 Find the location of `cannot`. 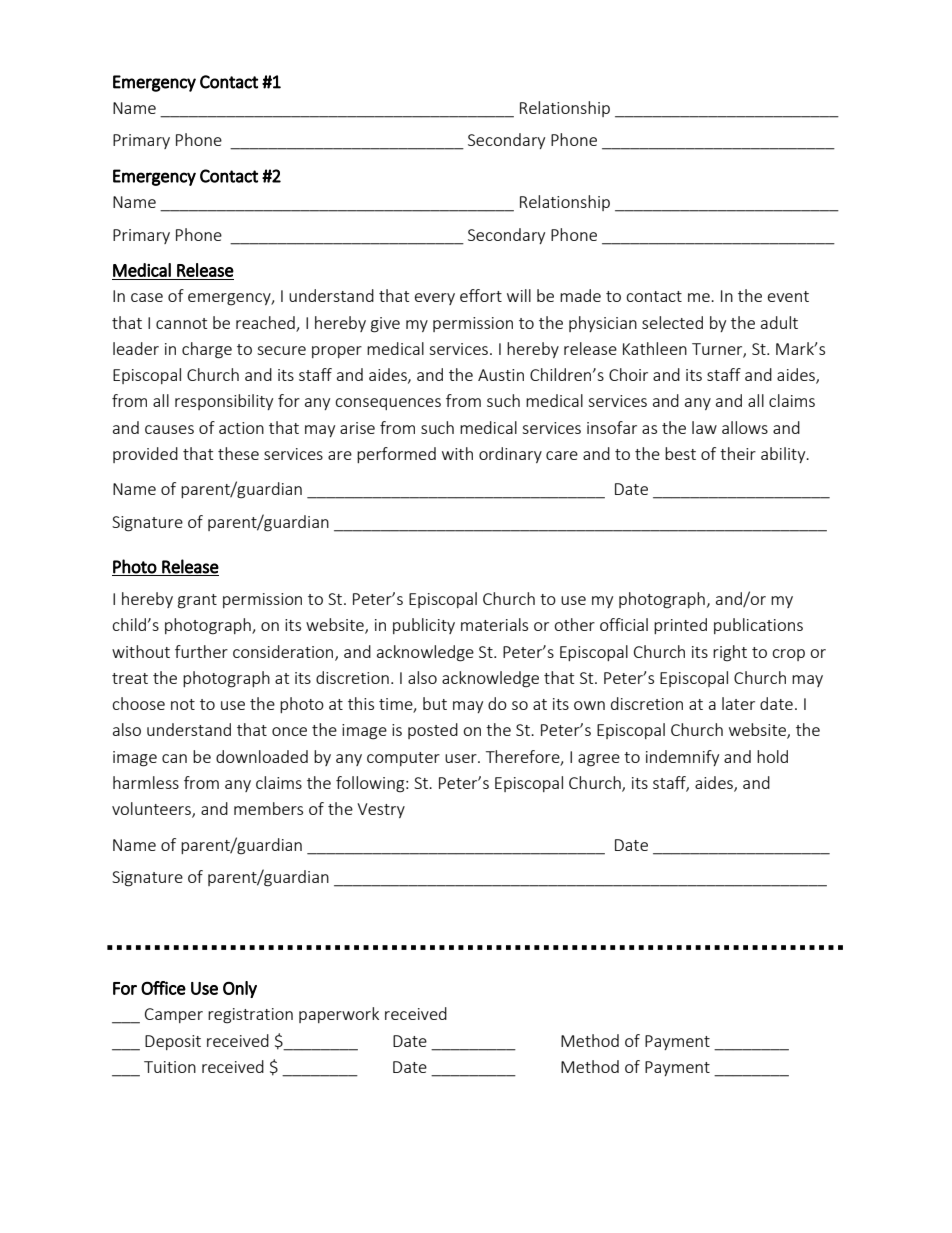

cannot is located at coordinates (181, 323).
